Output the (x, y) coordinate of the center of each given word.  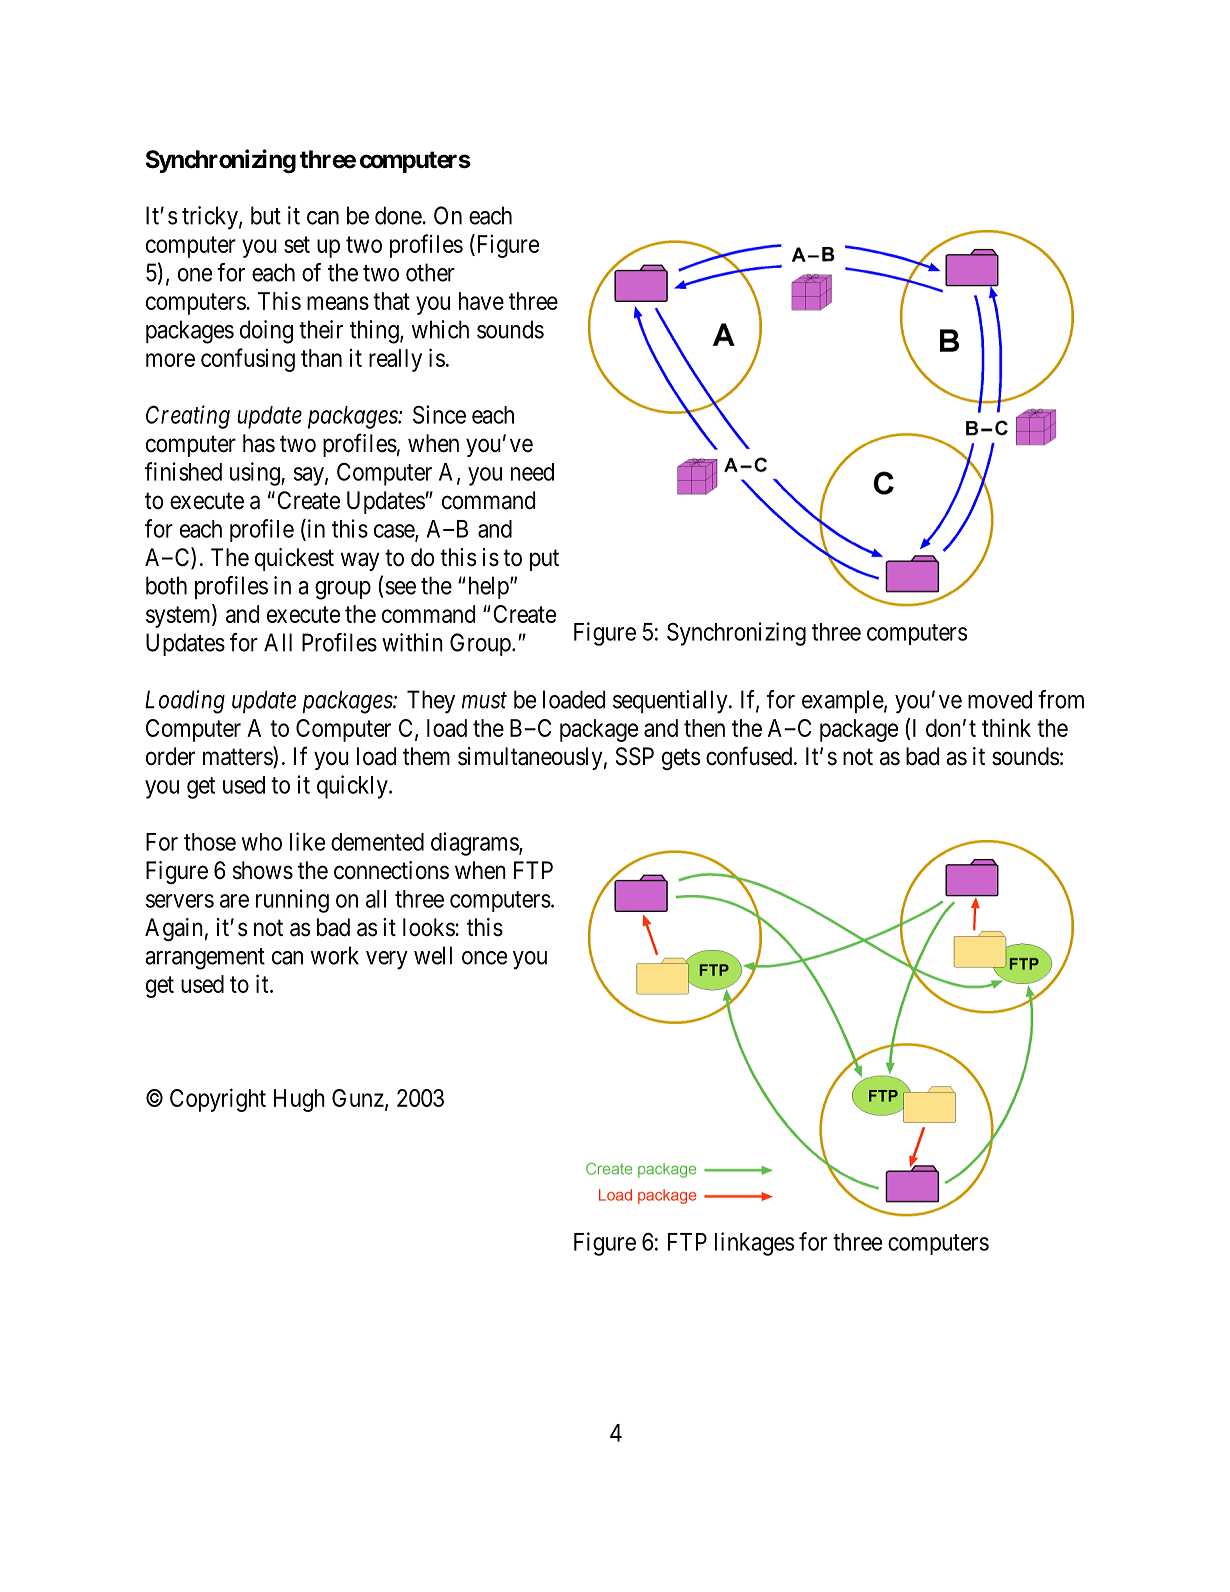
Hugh (299, 1100)
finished (183, 471)
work (335, 955)
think (1006, 727)
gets (681, 759)
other (430, 272)
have (481, 301)
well (433, 955)
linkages (754, 1244)
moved (1000, 699)
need (532, 472)
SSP (635, 756)
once (484, 958)
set (297, 244)
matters (238, 758)
